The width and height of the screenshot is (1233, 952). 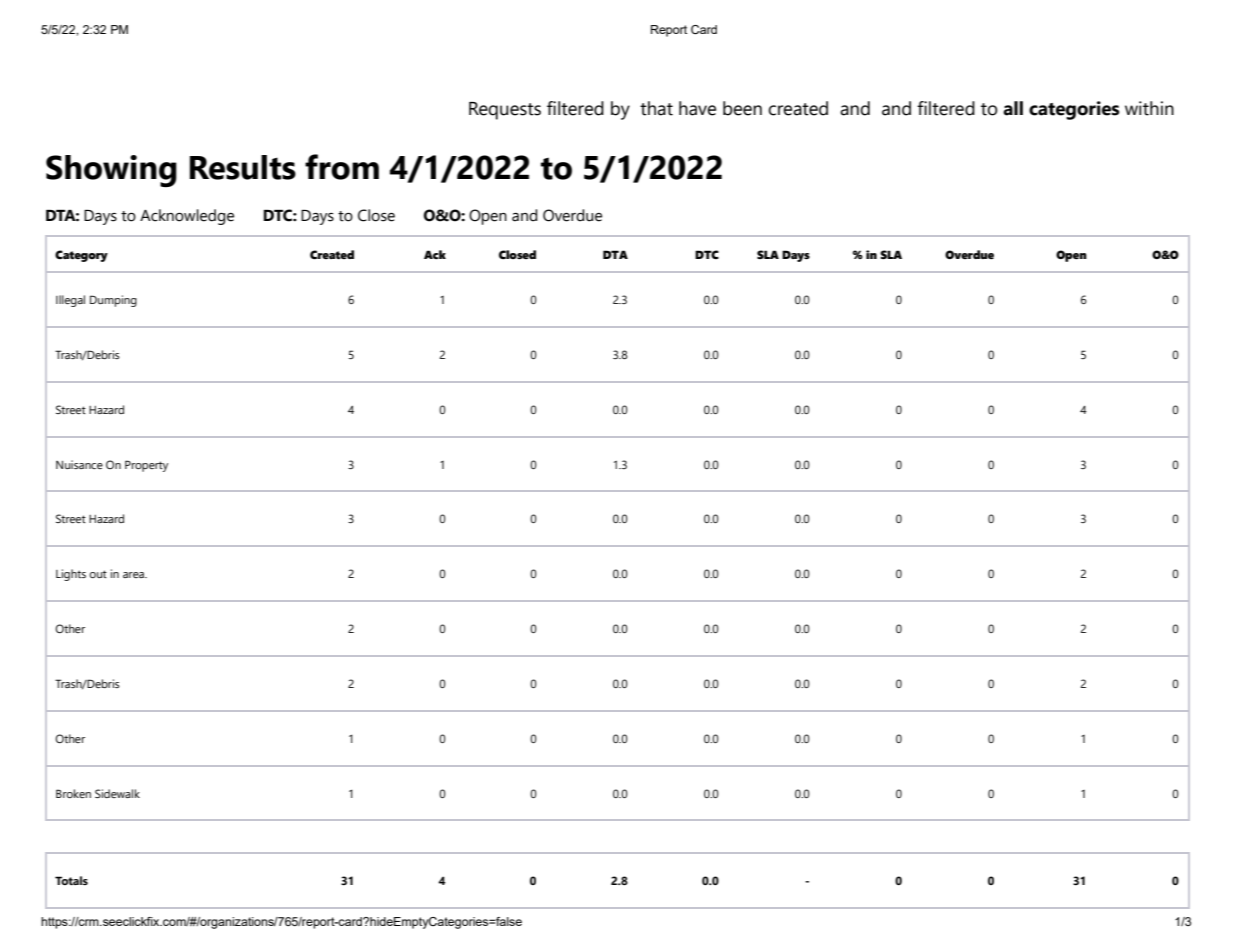 What do you see at coordinates (71, 575) in the screenshot?
I see `Lights` at bounding box center [71, 575].
